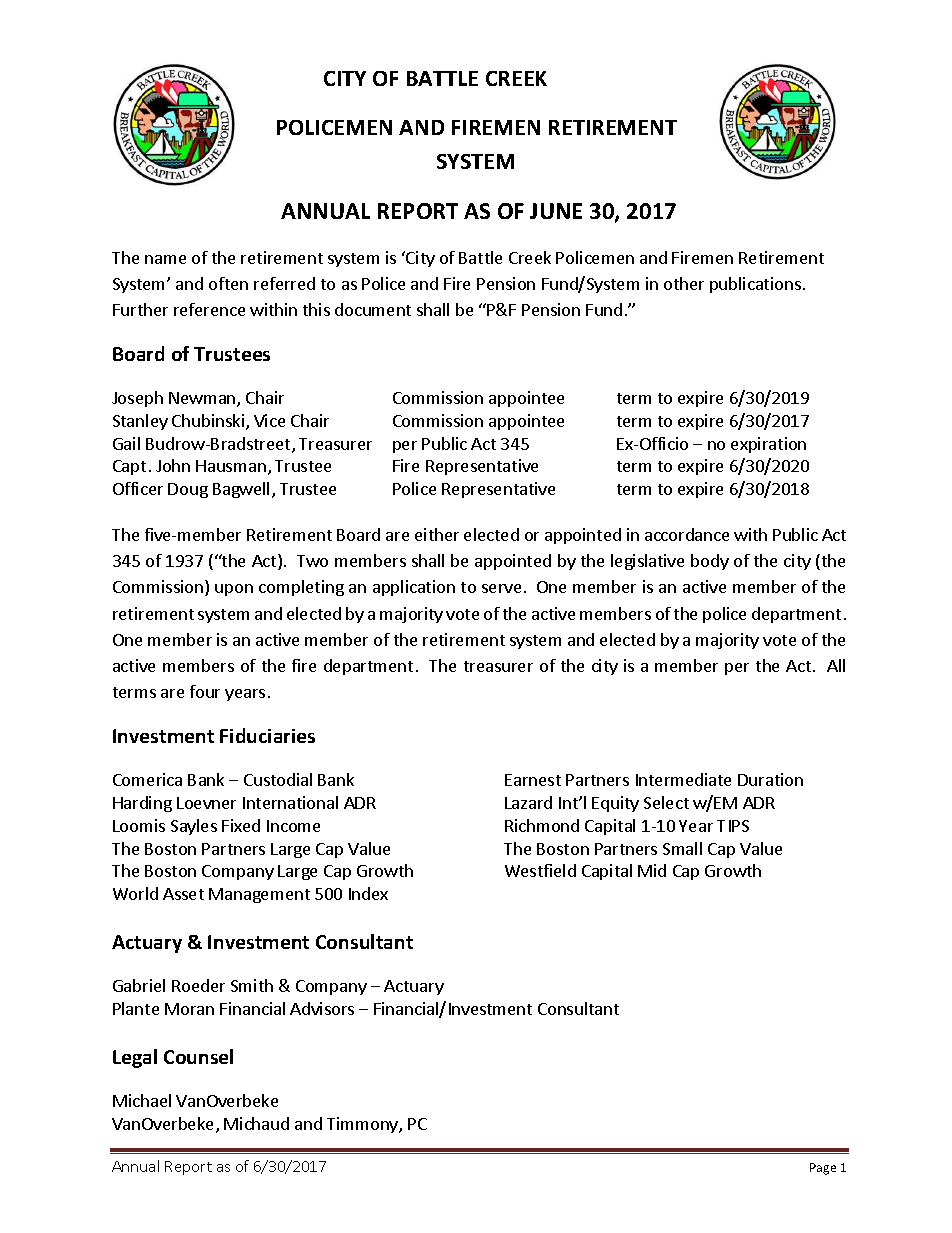 This screenshot has width=952, height=1233. Describe the element at coordinates (368, 893) in the screenshot. I see `Index` at that location.
